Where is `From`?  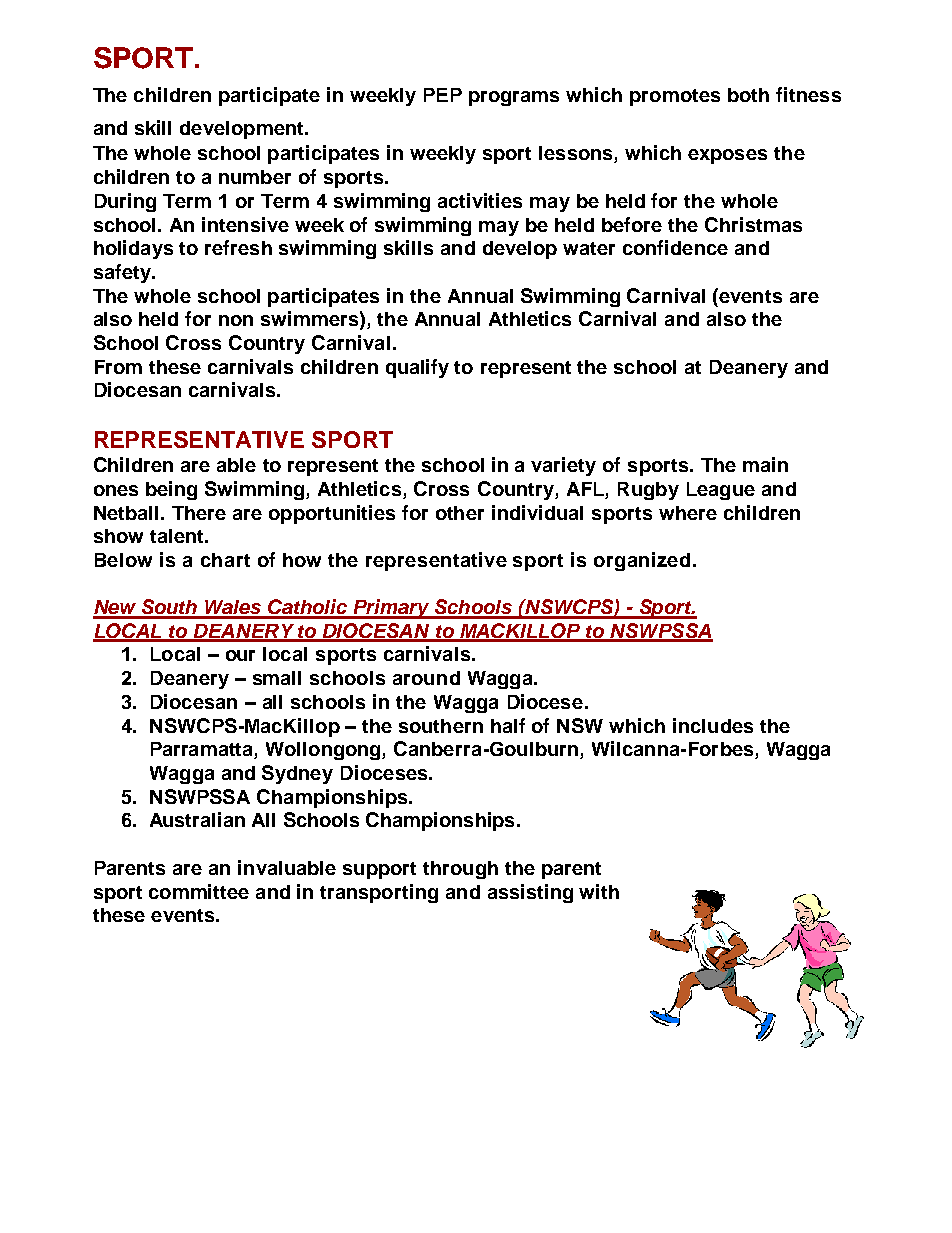
From is located at coordinates (118, 367).
